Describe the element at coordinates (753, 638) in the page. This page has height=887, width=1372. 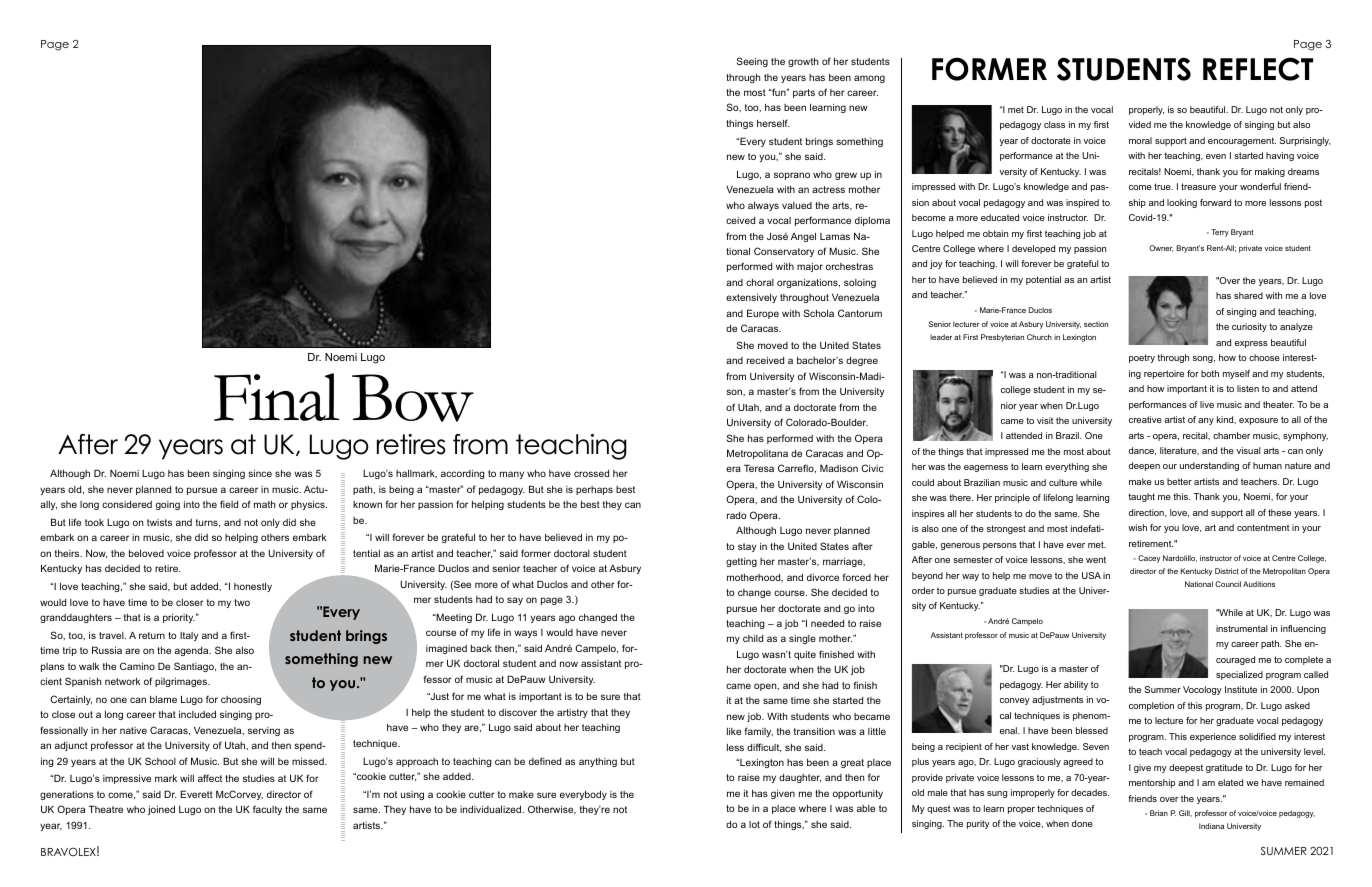
I see `child` at that location.
